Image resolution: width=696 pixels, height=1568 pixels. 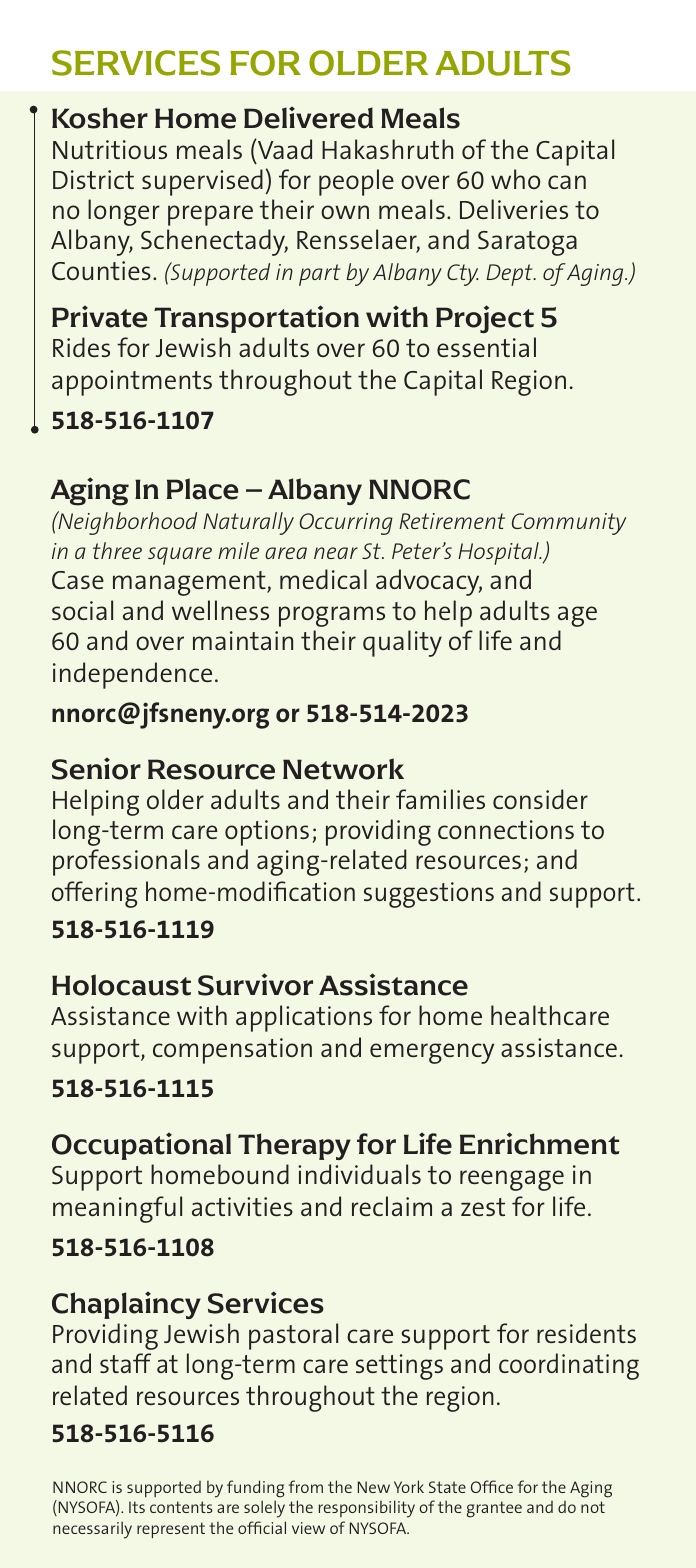 I want to click on who, so click(x=515, y=179).
